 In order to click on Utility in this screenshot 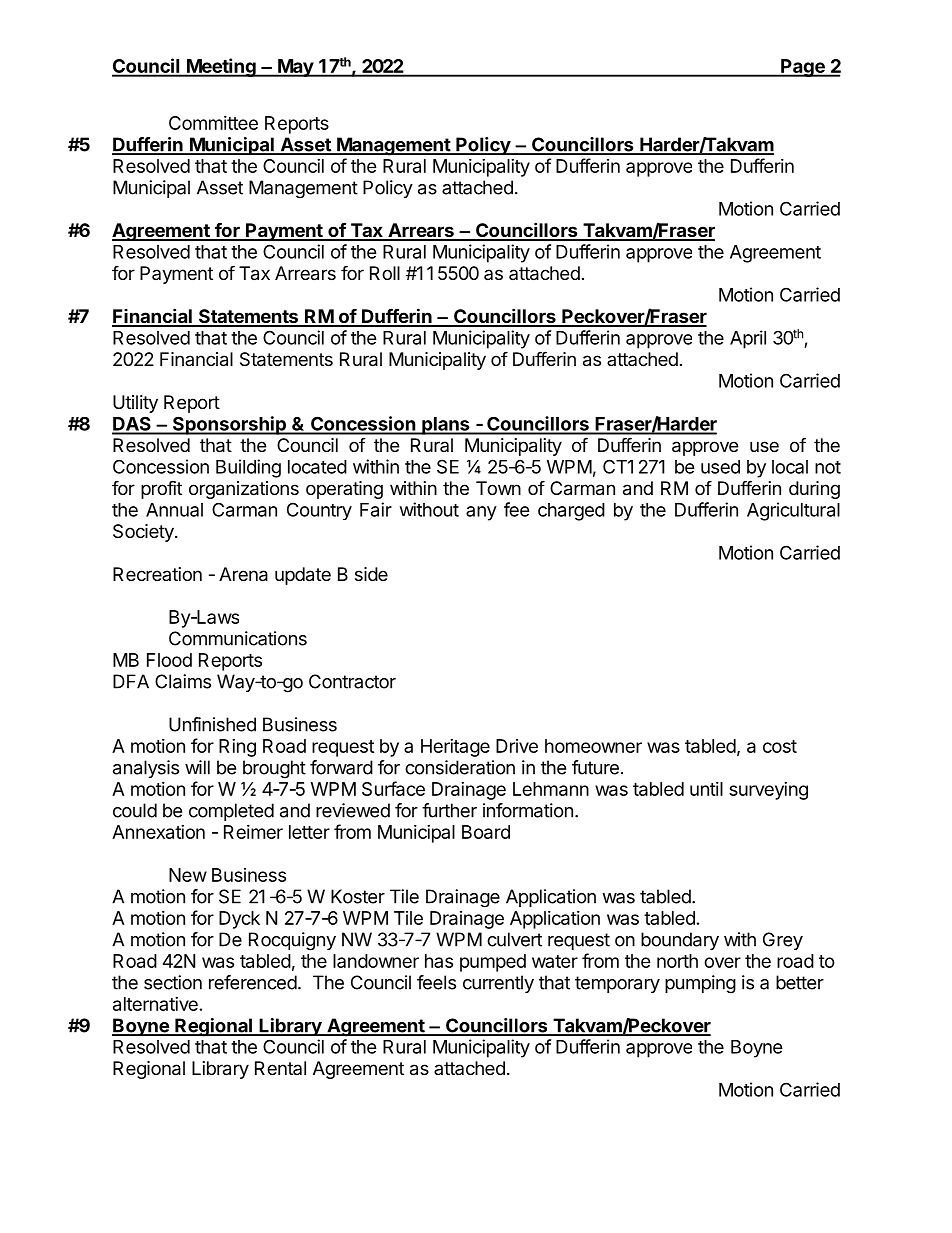, I will do `click(135, 404)`.
